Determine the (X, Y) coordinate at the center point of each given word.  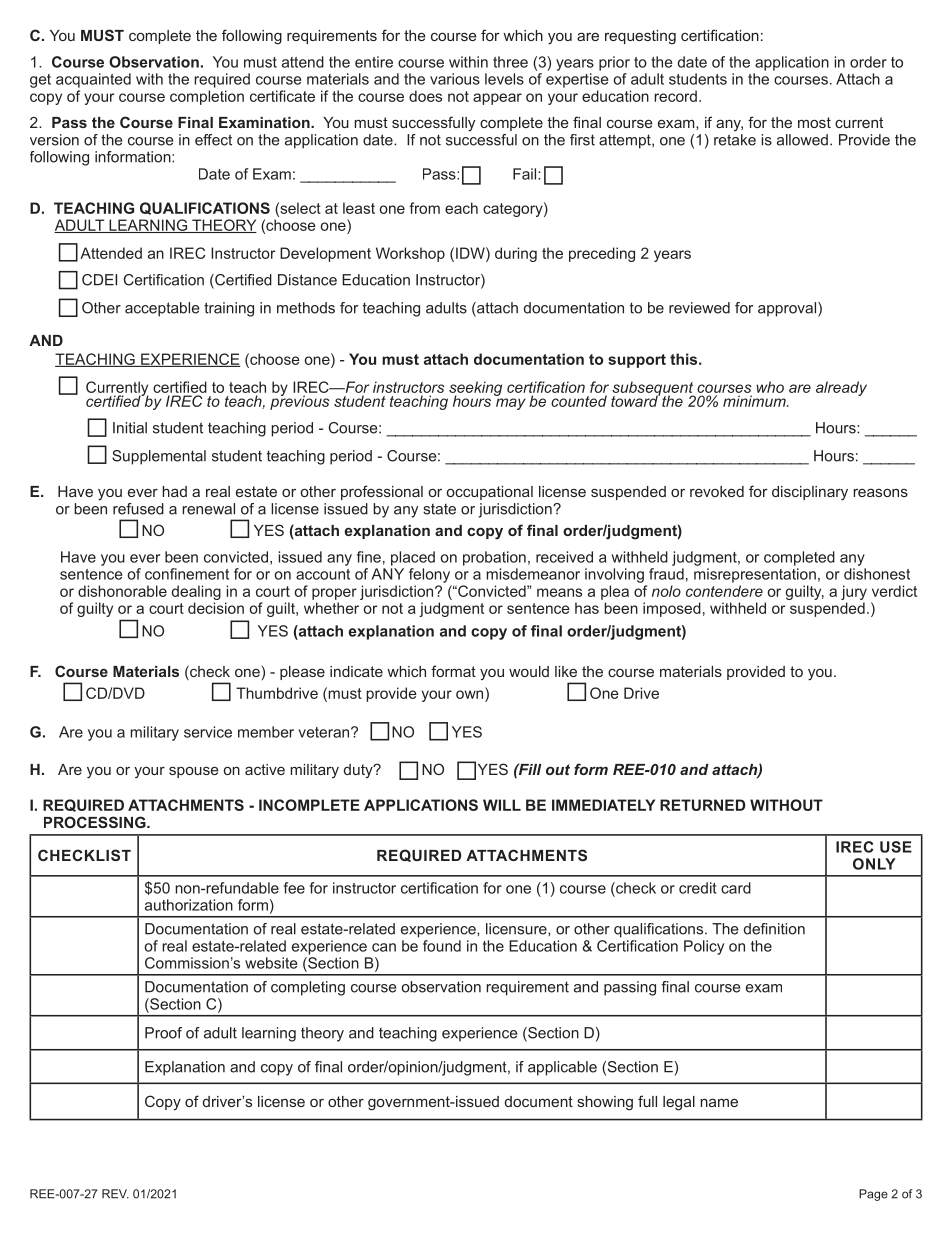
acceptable (162, 309)
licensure (517, 929)
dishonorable (122, 591)
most (814, 122)
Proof (163, 1033)
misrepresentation (755, 575)
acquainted (93, 80)
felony (429, 575)
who (770, 387)
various (455, 79)
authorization (189, 905)
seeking (475, 389)
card (736, 888)
